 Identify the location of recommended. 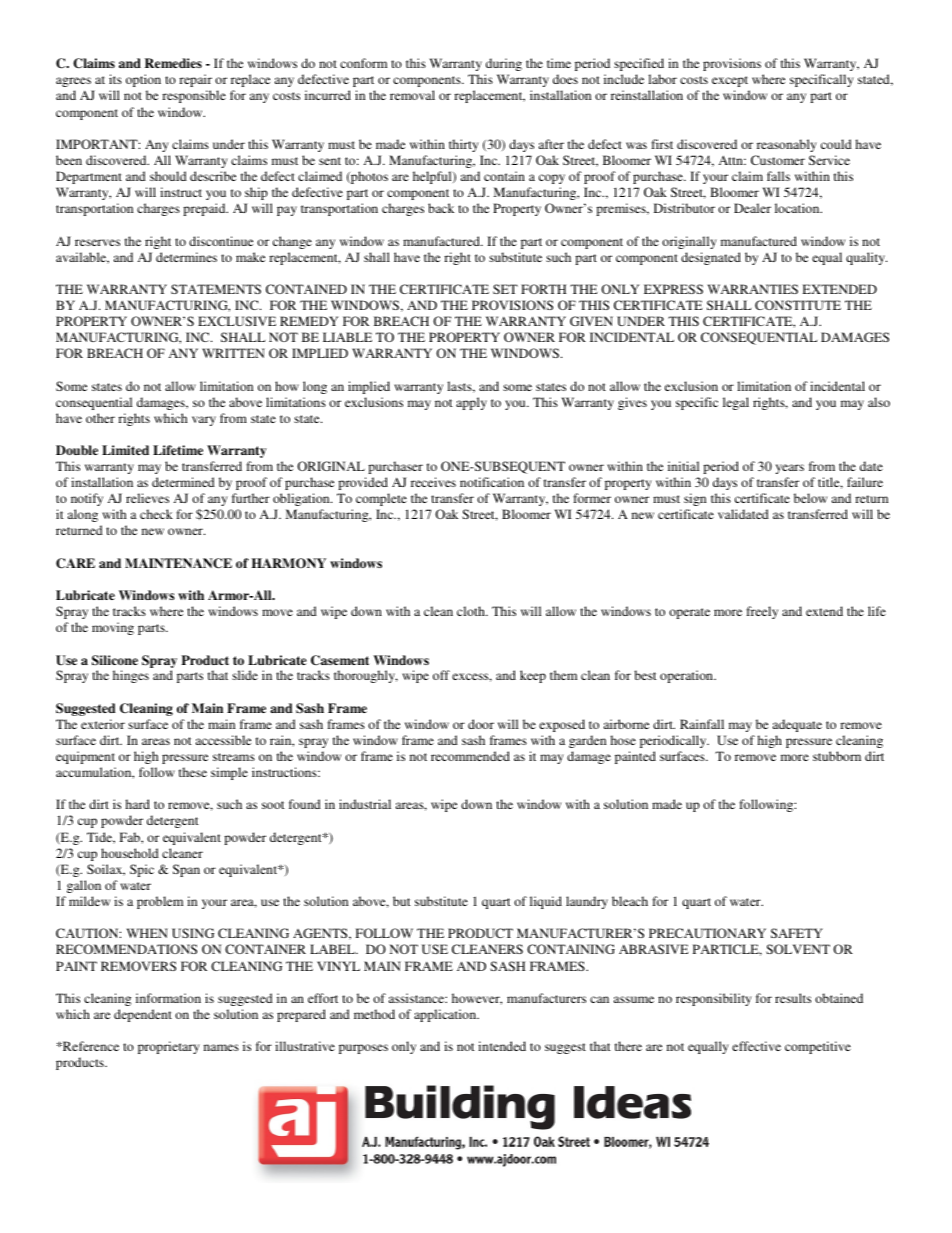
(470, 756).
